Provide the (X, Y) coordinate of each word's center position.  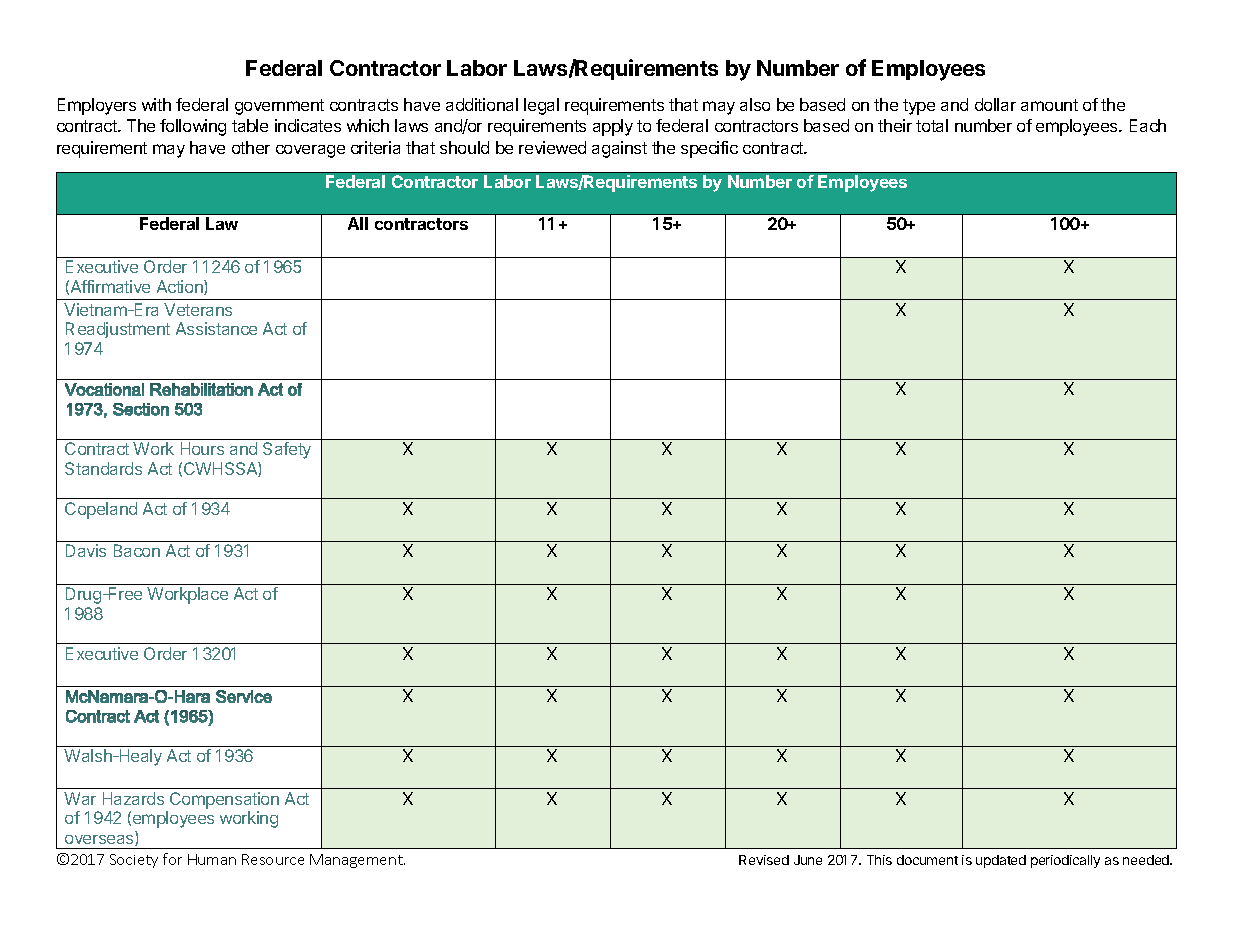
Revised (764, 860)
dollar (995, 104)
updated (1001, 861)
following (193, 127)
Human (212, 859)
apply (613, 127)
